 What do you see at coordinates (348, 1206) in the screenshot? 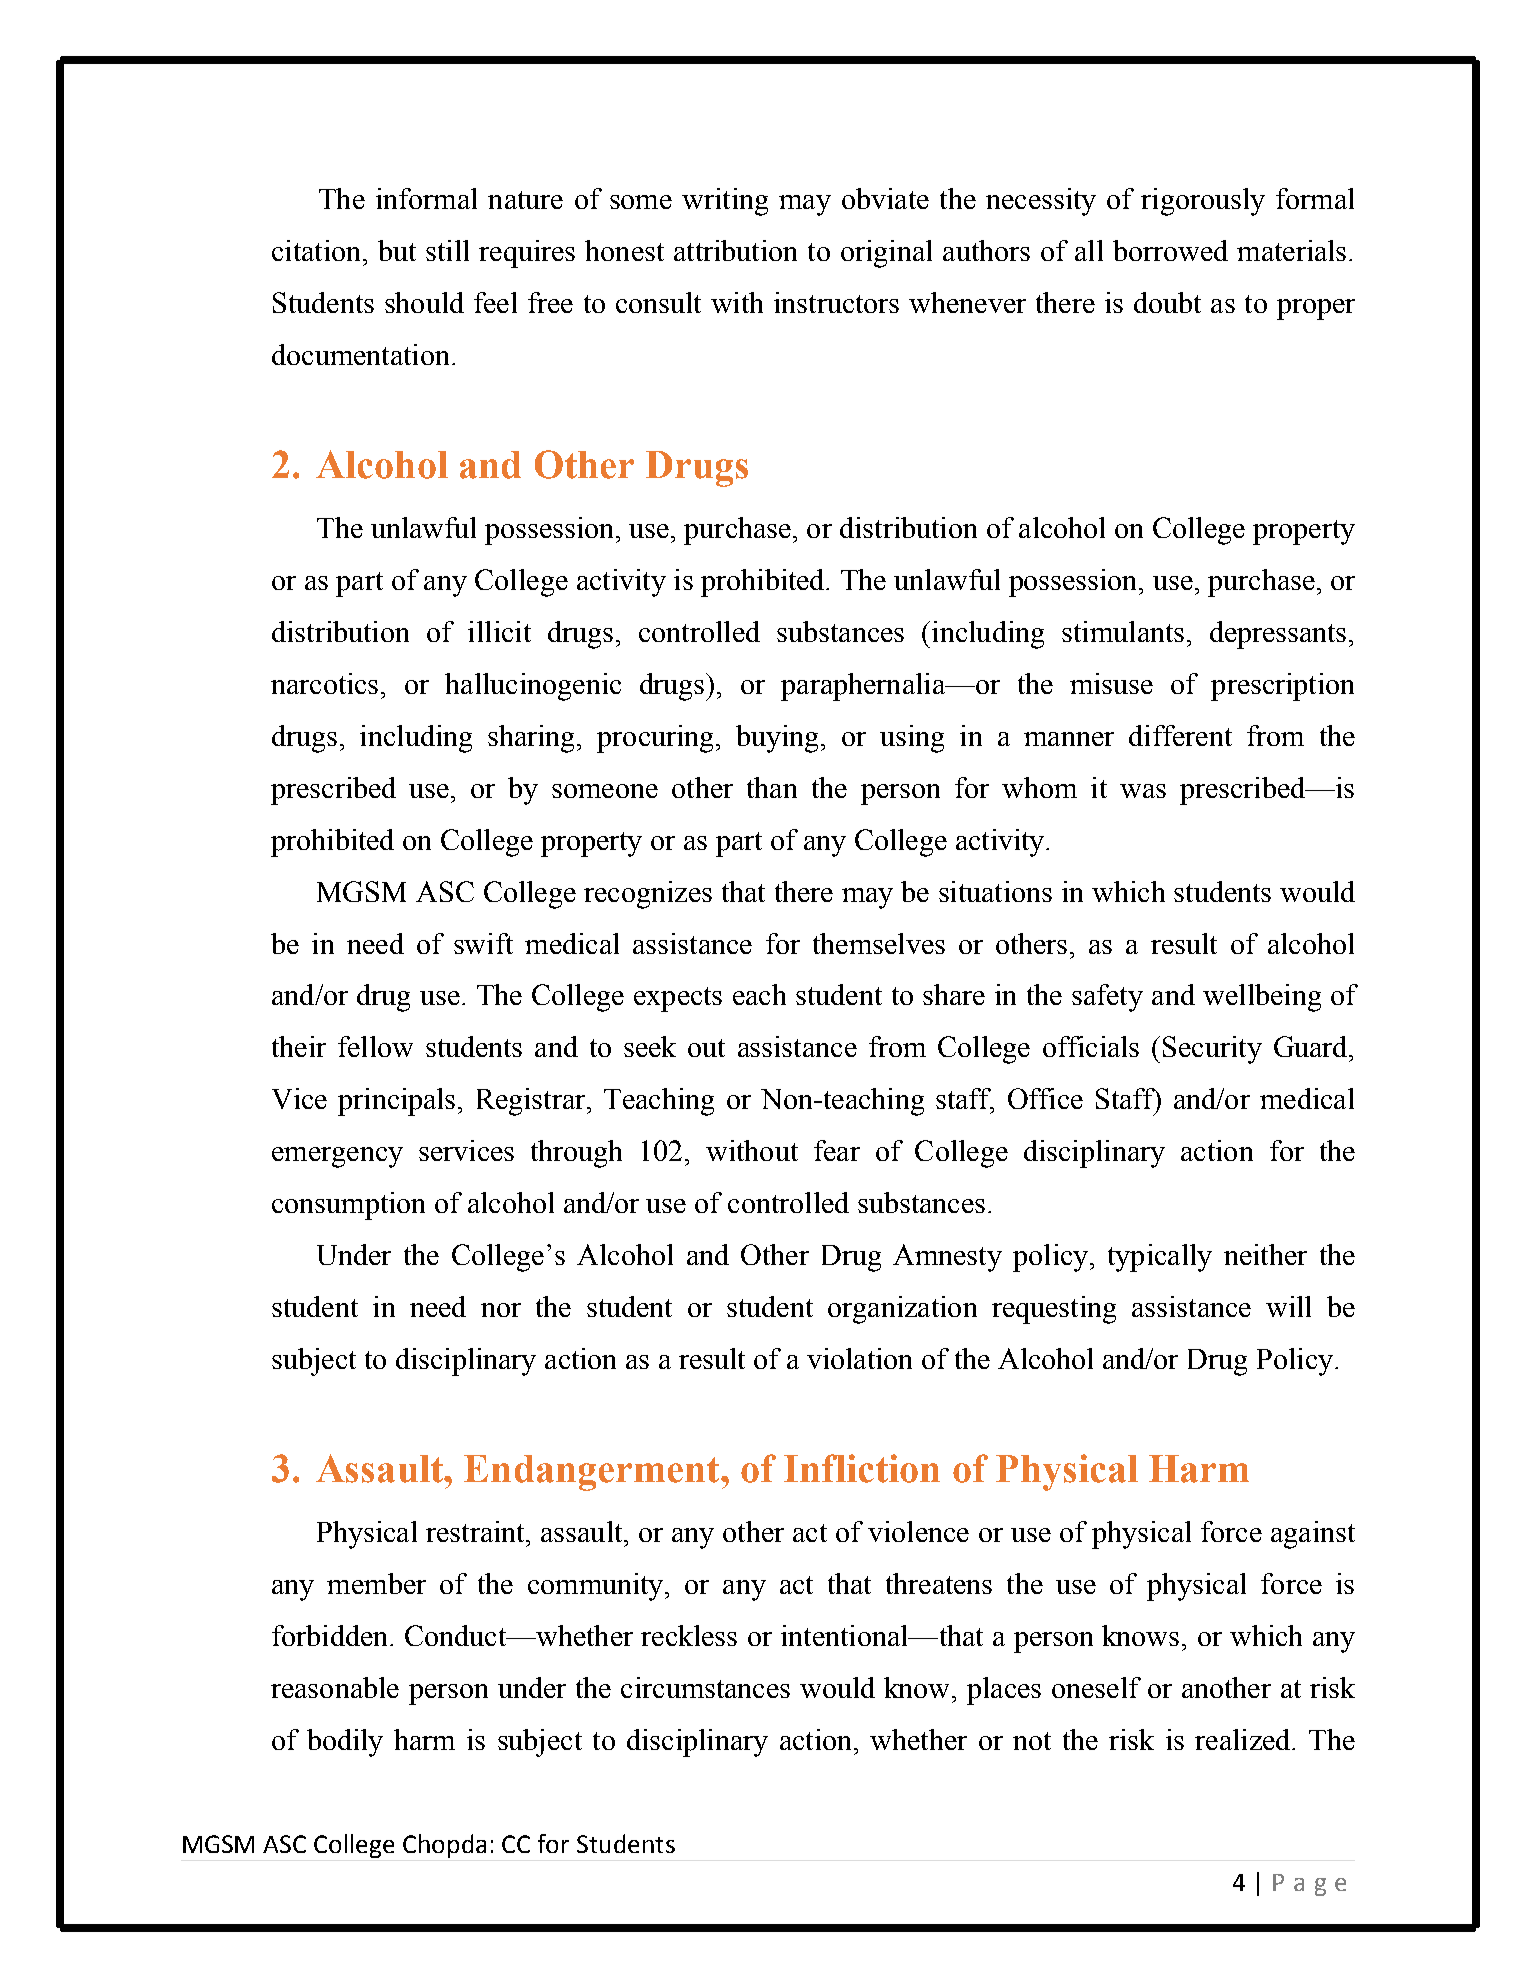
I see `consumption` at bounding box center [348, 1206].
